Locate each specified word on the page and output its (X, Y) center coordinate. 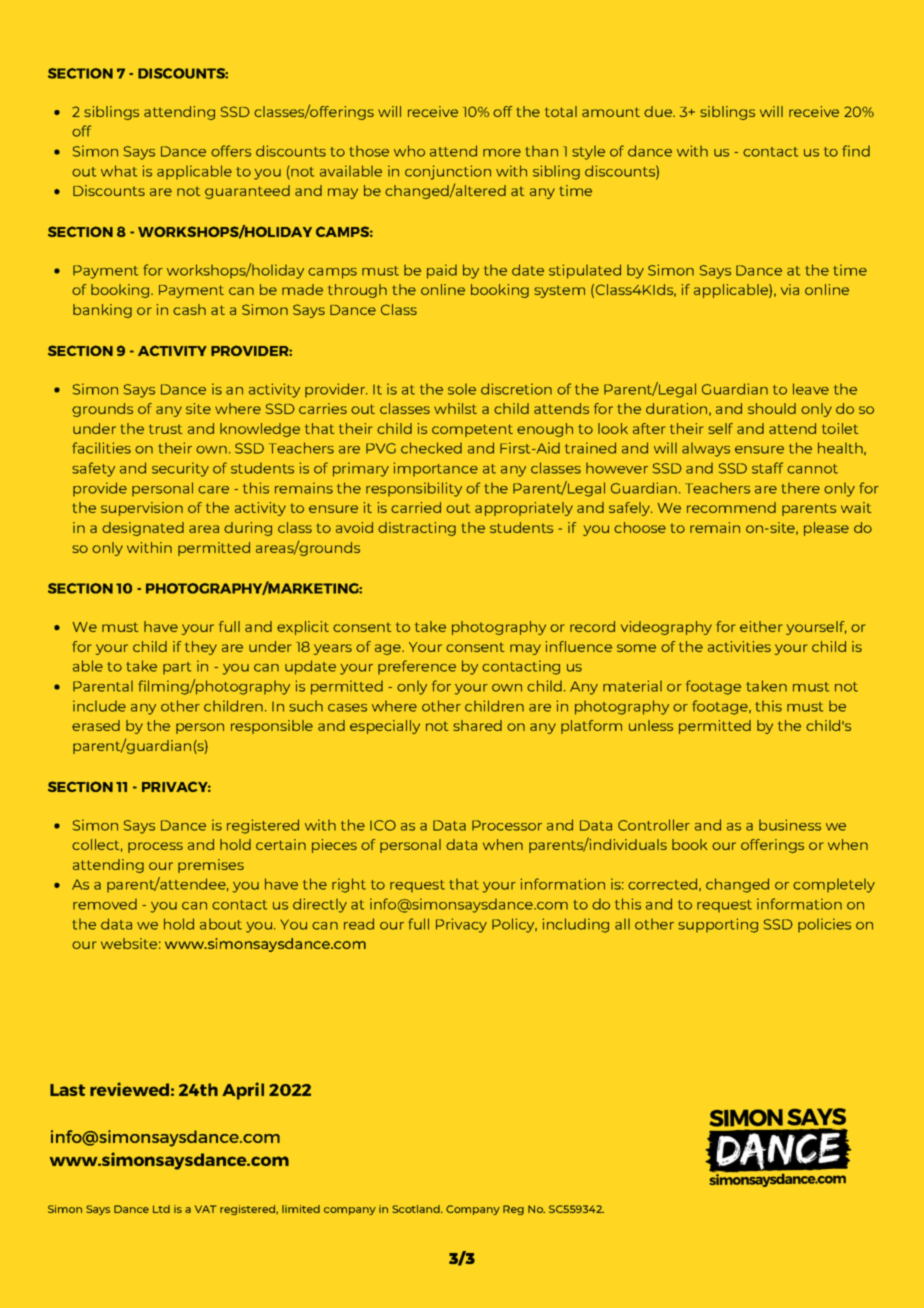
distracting (417, 529)
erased (96, 725)
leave (811, 389)
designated (143, 529)
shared (477, 725)
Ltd (161, 1209)
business (790, 825)
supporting (718, 925)
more (502, 153)
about (221, 924)
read (359, 924)
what (119, 171)
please (826, 529)
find (856, 151)
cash (189, 309)
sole (462, 389)
